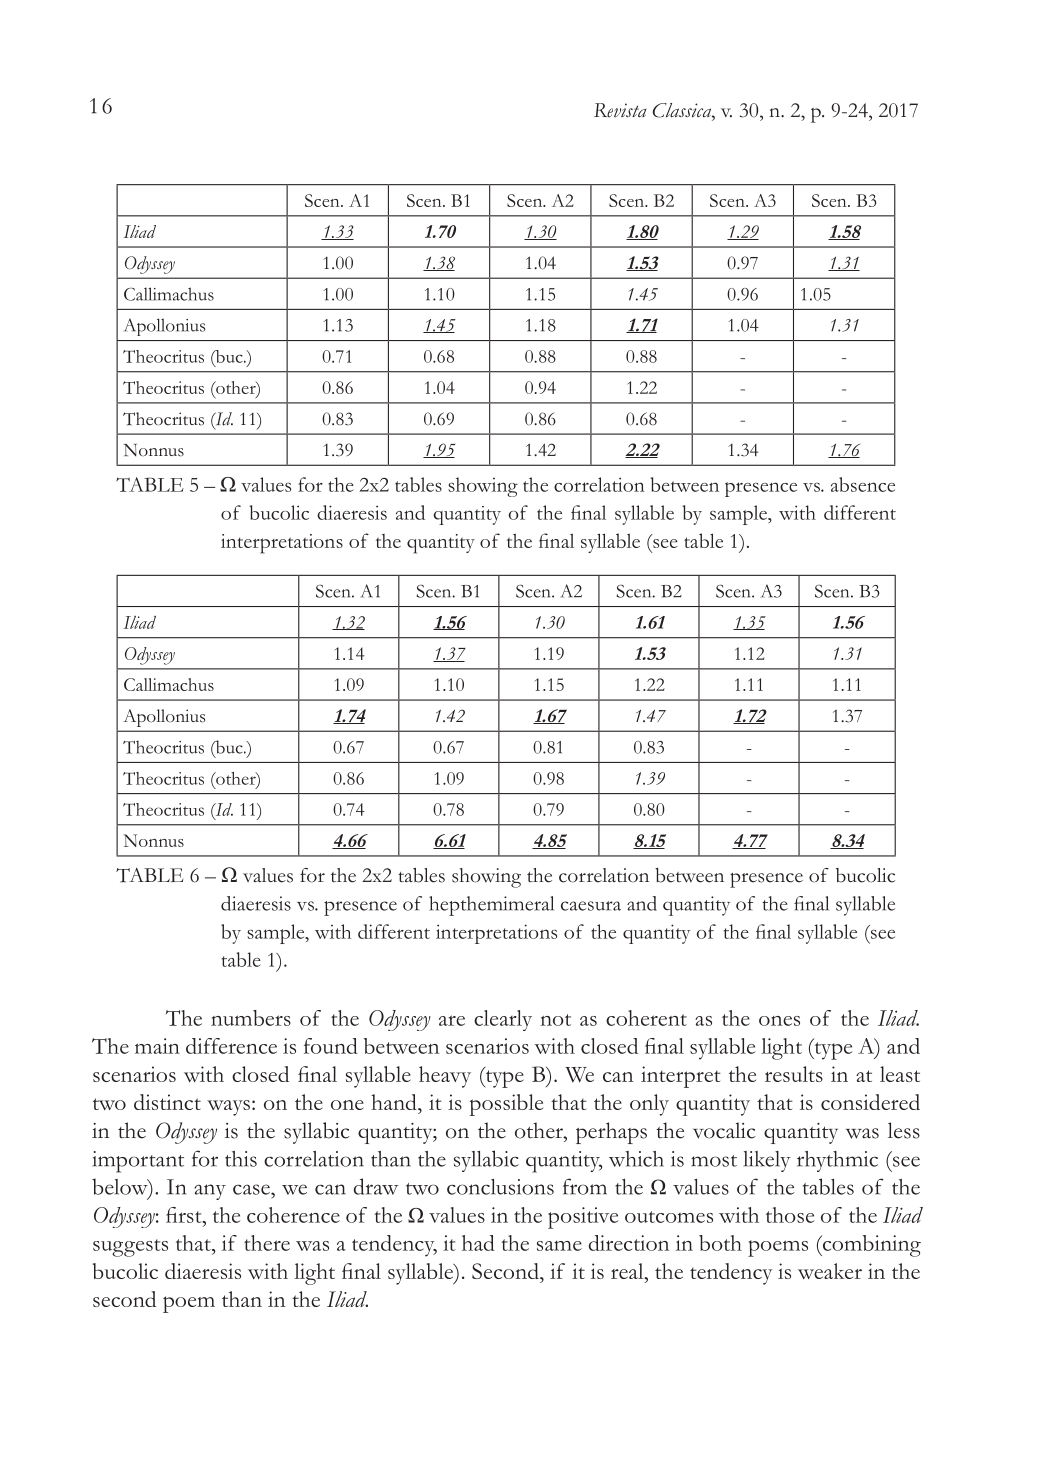  Describe the element at coordinates (231, 1046) in the page. I see `difference` at that location.
